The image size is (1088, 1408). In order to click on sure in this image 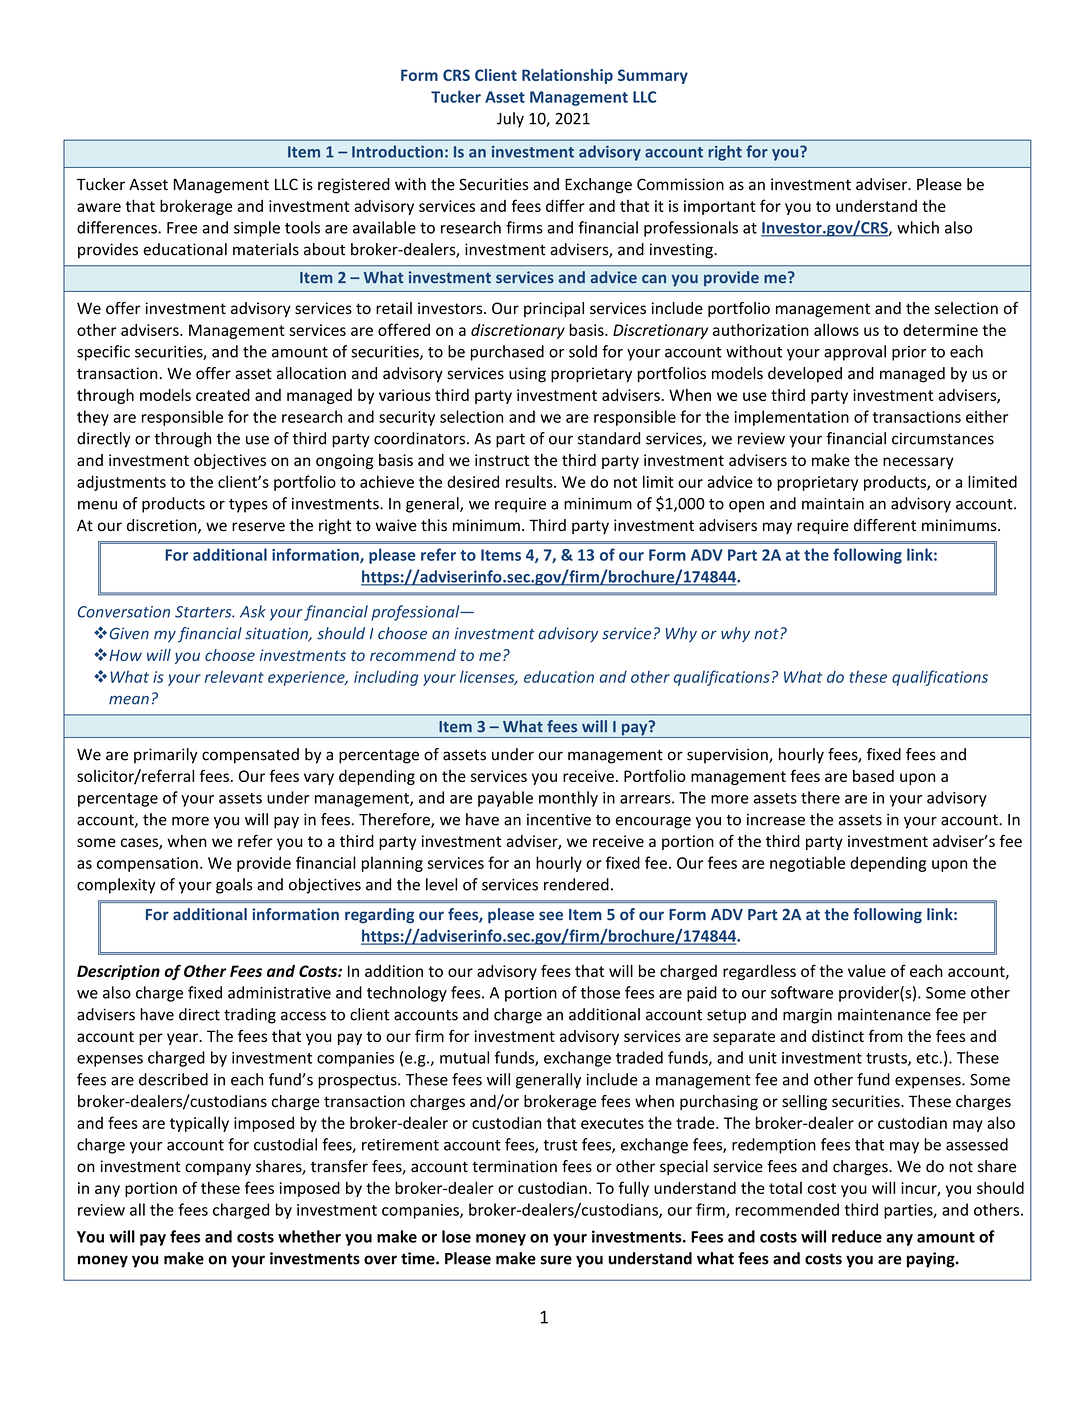, I will do `click(556, 1260)`.
